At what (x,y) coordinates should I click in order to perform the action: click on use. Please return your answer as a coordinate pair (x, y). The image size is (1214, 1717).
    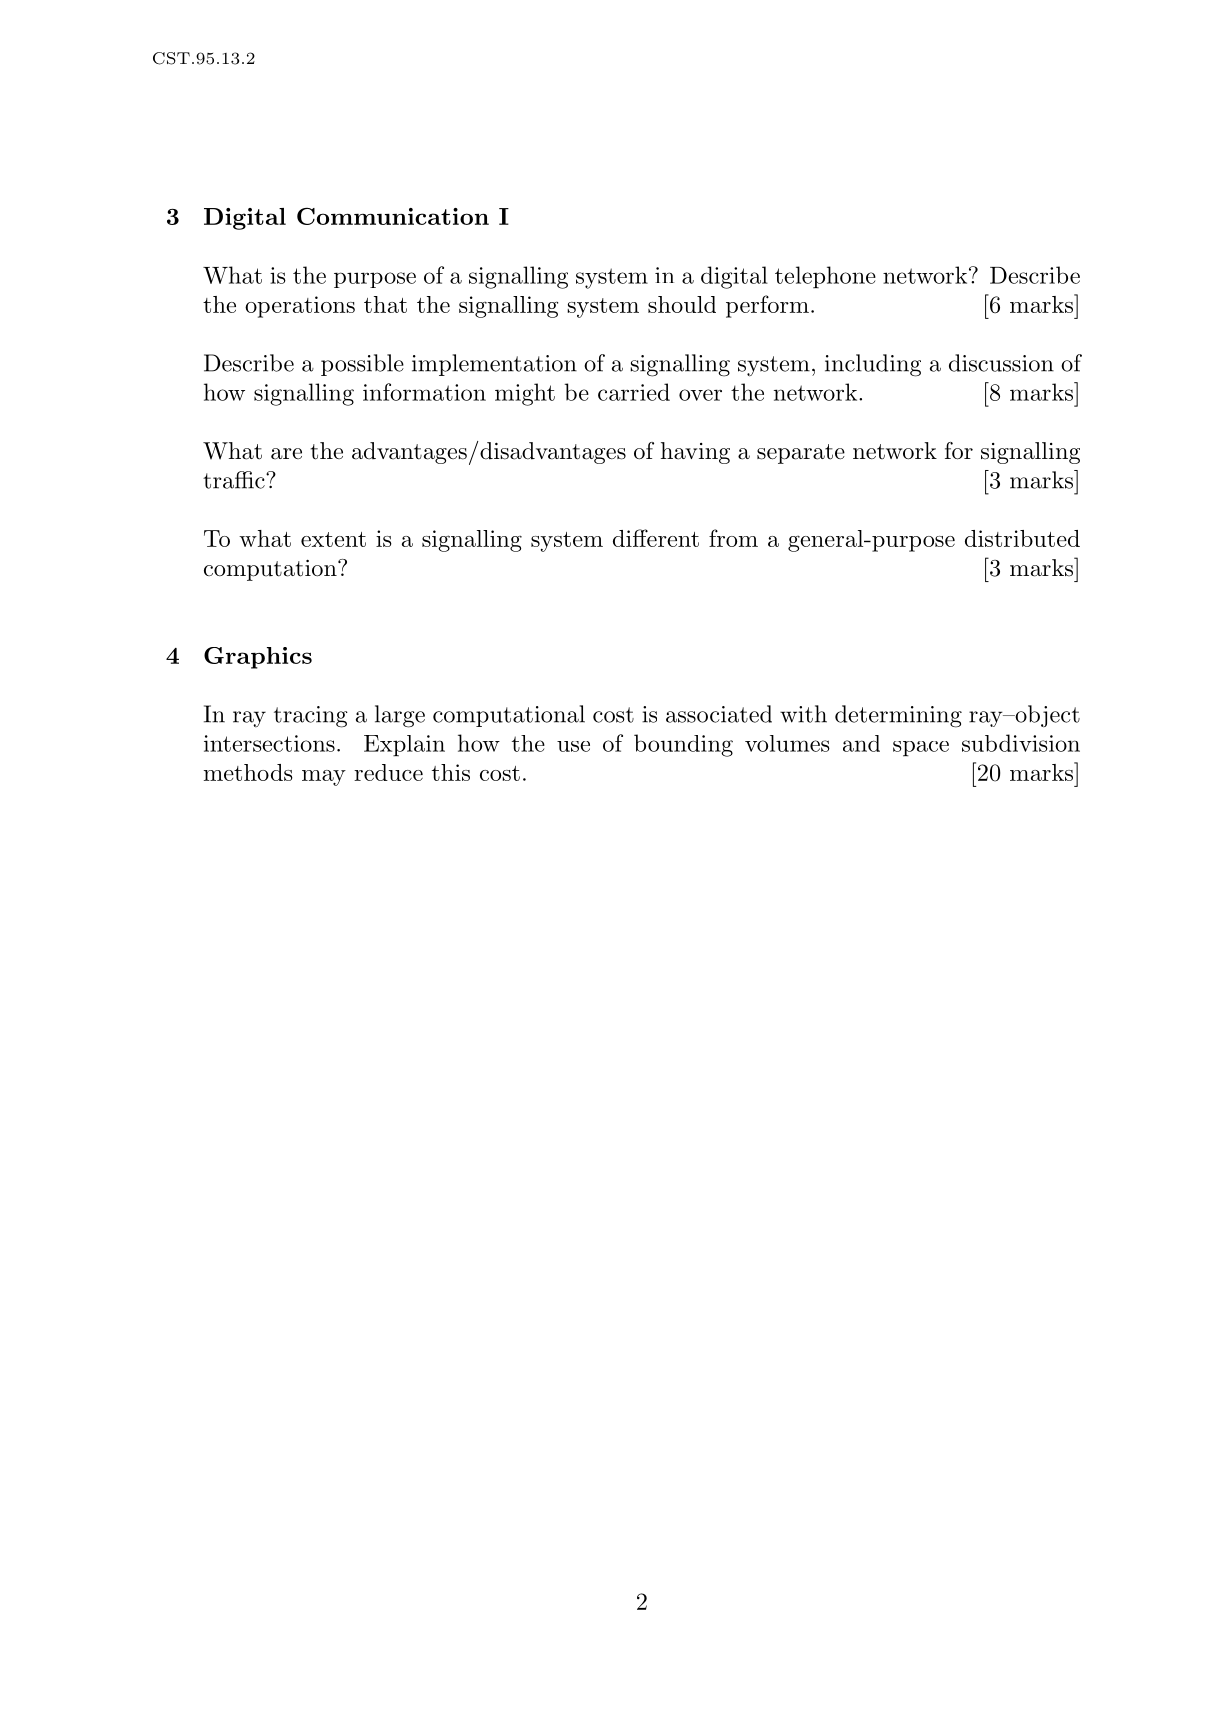
    Looking at the image, I should click on (573, 746).
